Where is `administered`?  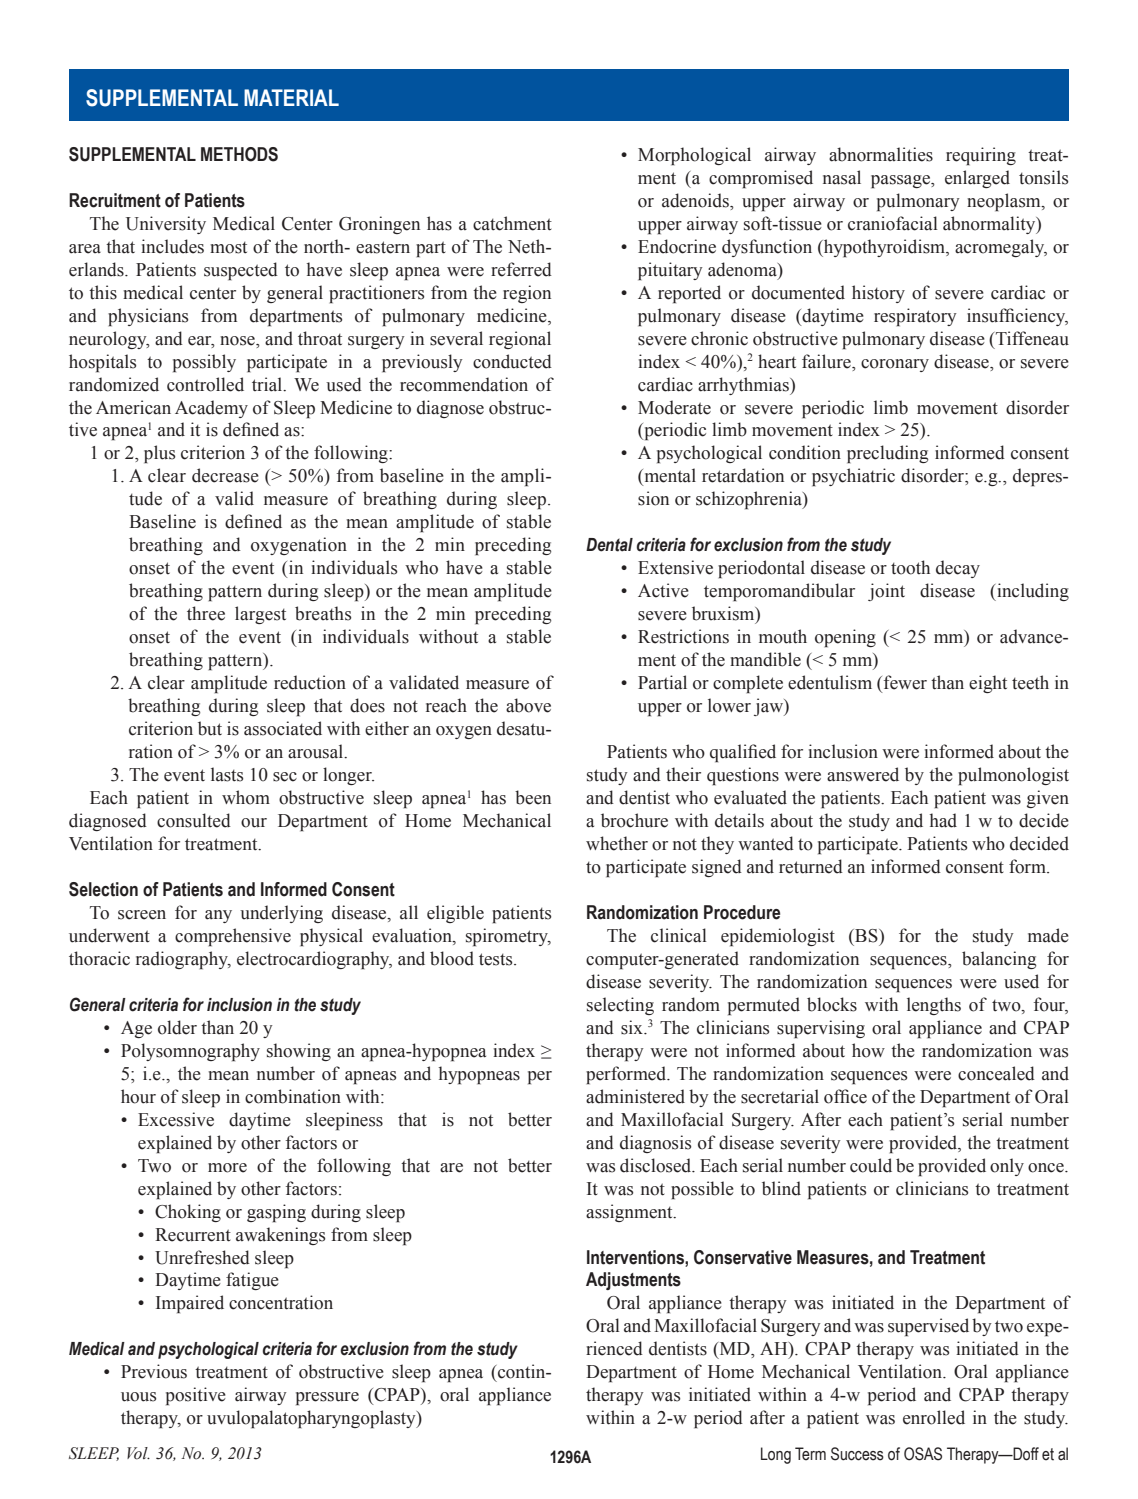
administered is located at coordinates (635, 1096).
